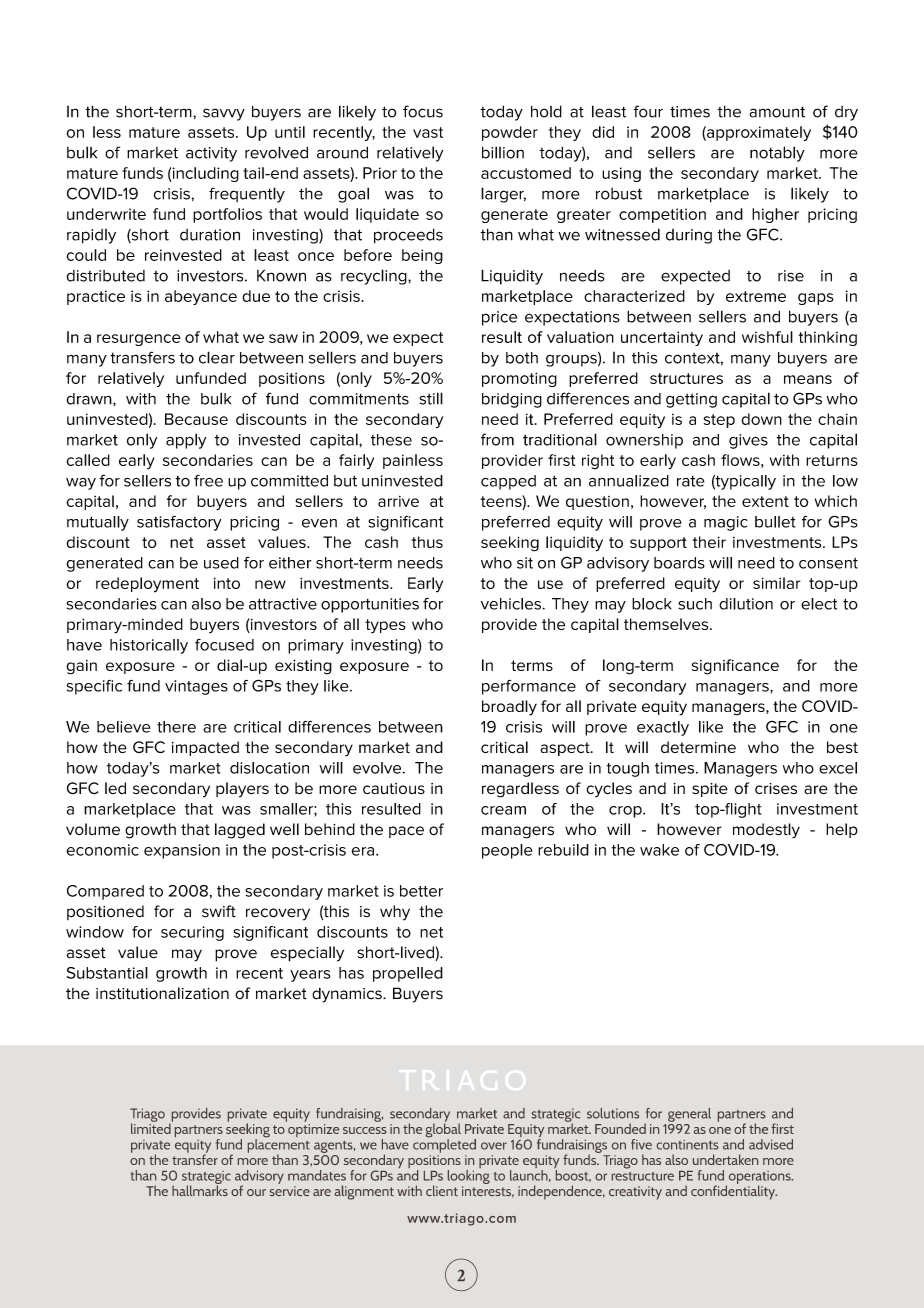 The image size is (924, 1308). Describe the element at coordinates (192, 933) in the page. I see `securing` at that location.
